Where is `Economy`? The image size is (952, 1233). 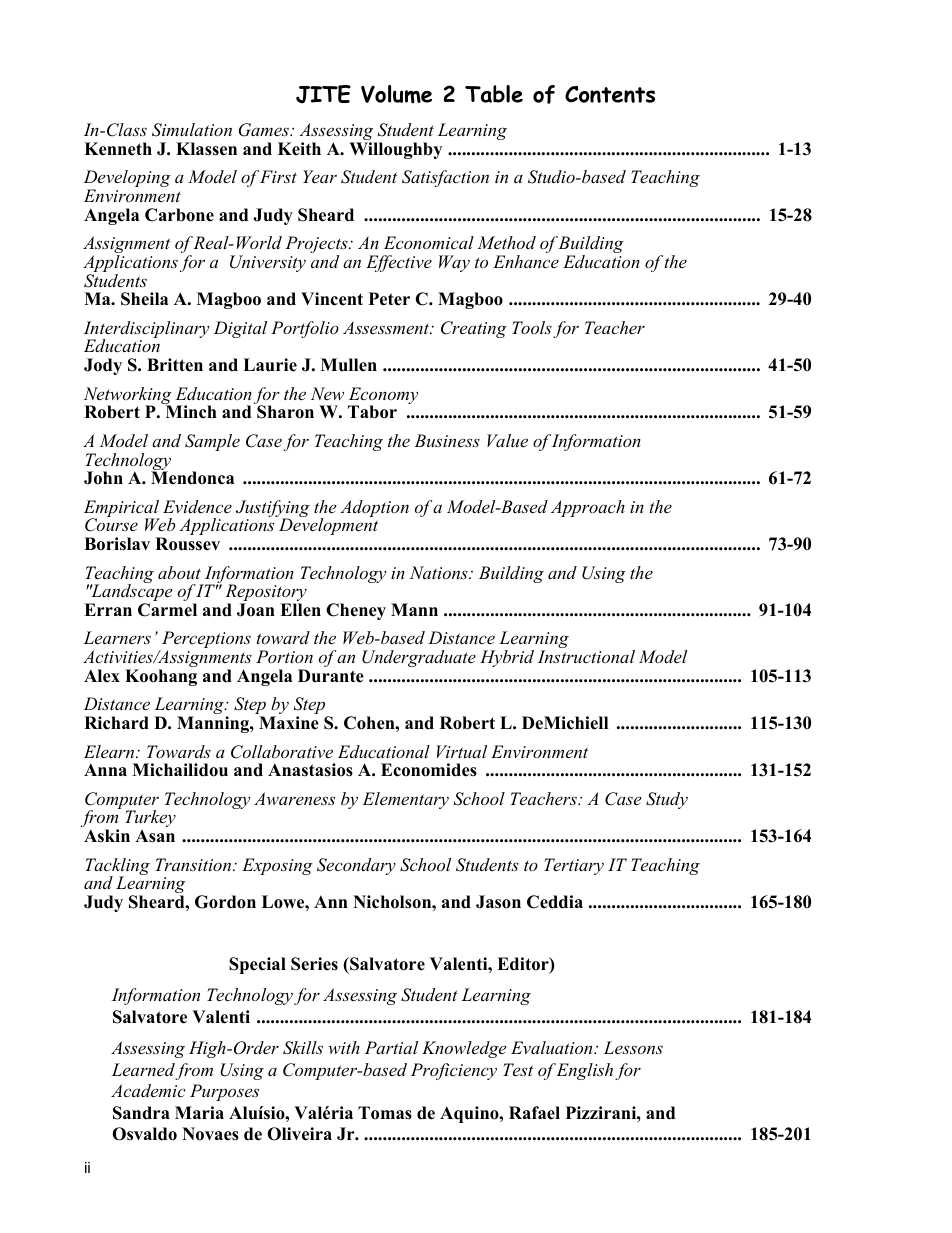
Economy is located at coordinates (383, 397).
